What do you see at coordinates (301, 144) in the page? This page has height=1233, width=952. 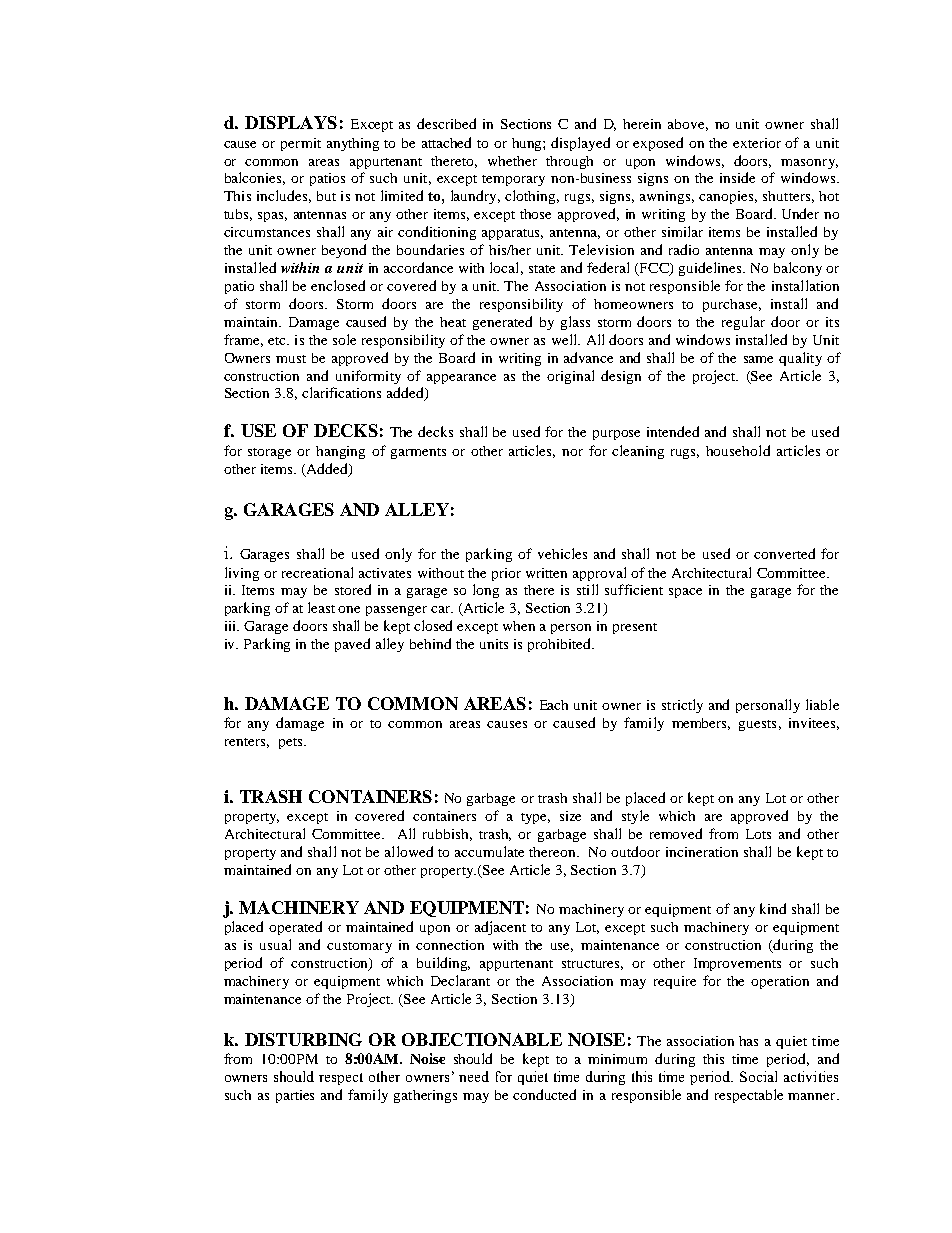 I see `permit` at bounding box center [301, 144].
